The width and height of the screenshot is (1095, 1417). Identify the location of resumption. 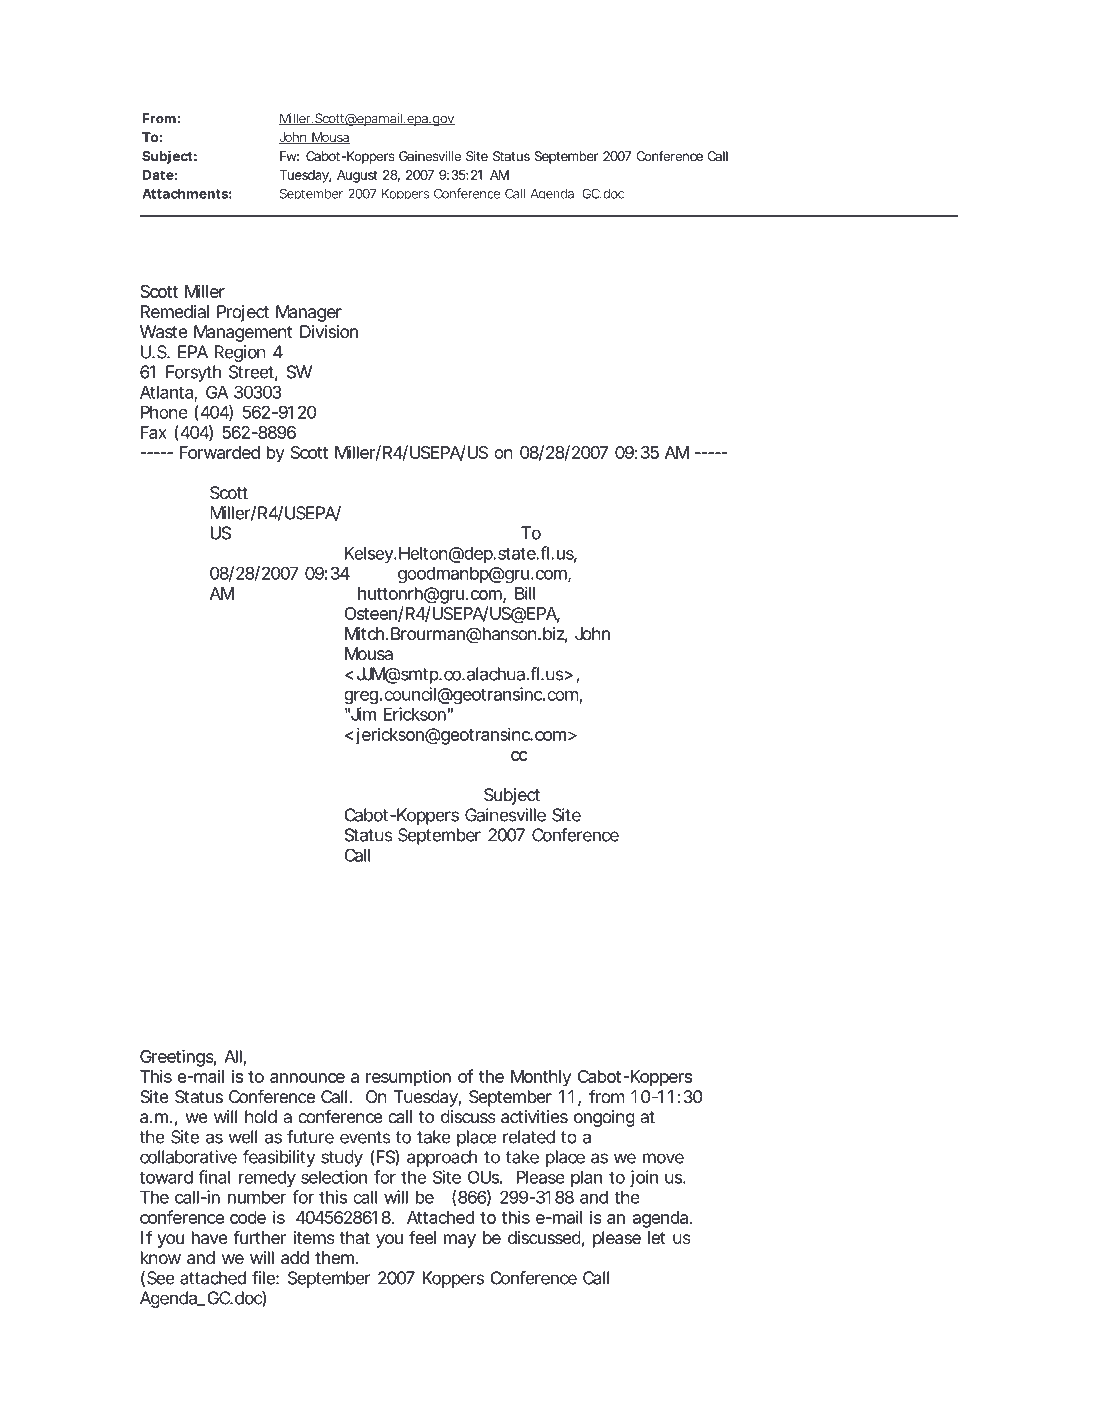
(408, 1078).
